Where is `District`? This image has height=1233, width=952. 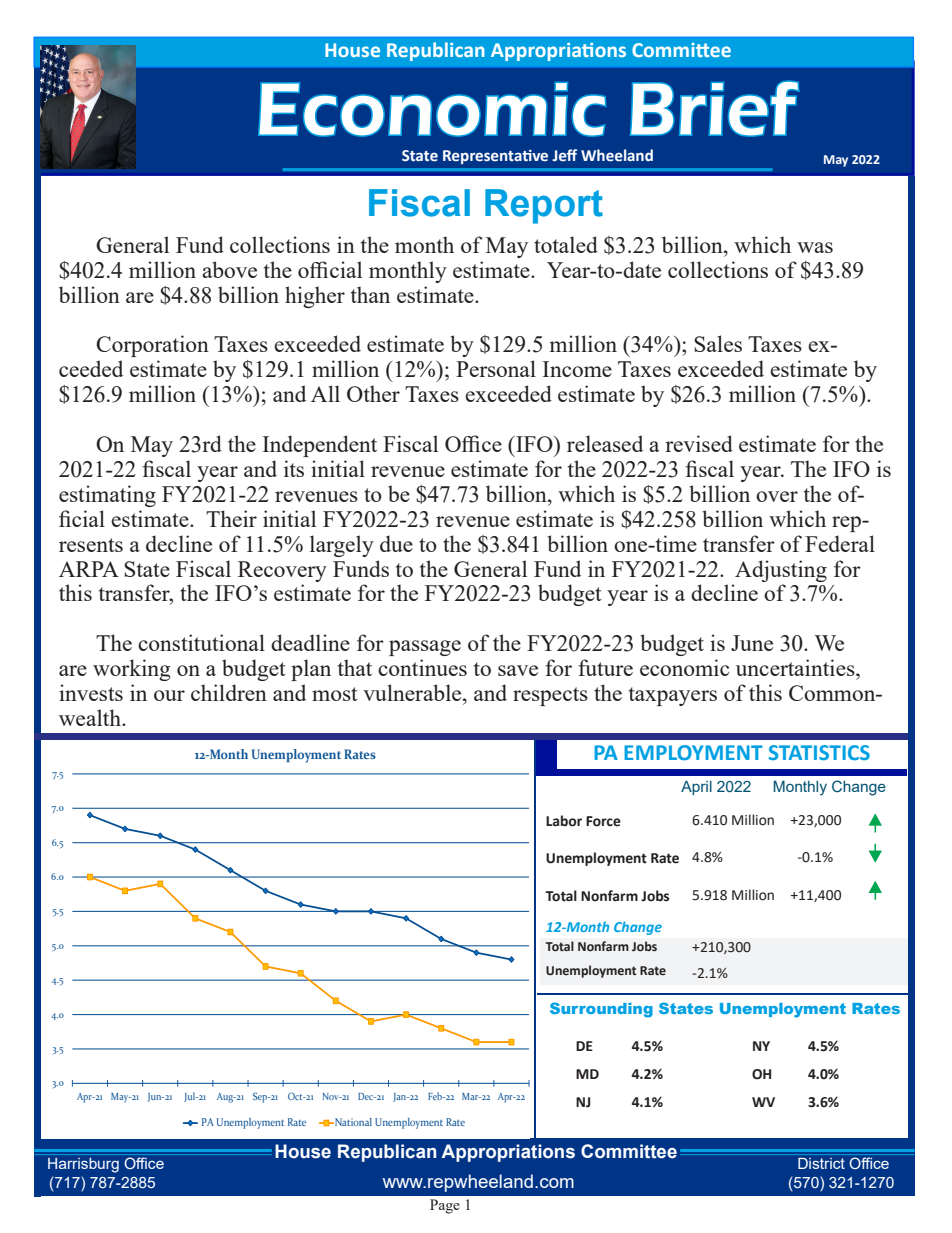 District is located at coordinates (821, 1163).
